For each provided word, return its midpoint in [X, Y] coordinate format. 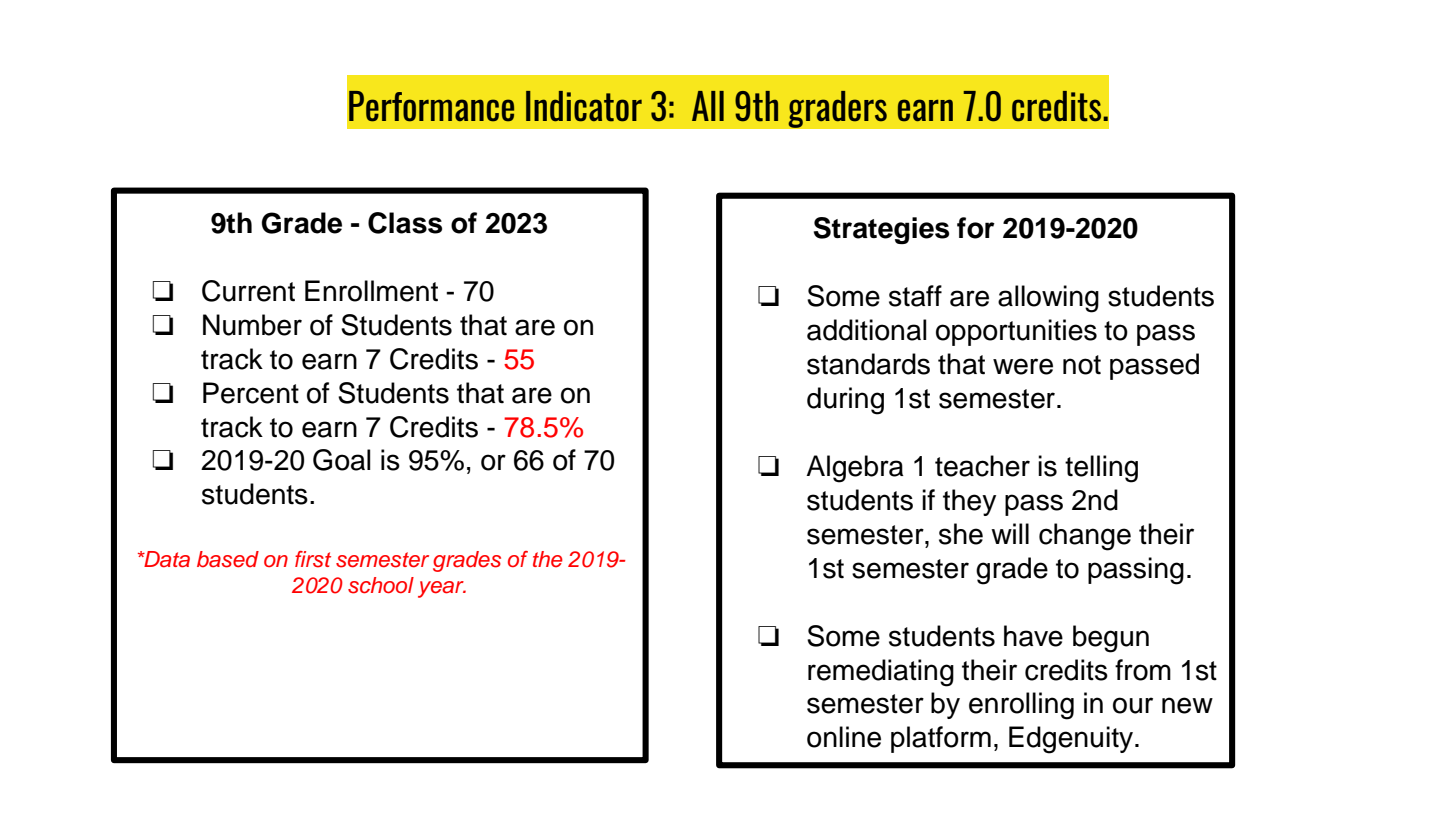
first [313, 559]
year [442, 589]
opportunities [1016, 332]
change [1085, 537]
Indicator [584, 106]
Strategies [881, 230]
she [961, 534]
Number [252, 325]
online [844, 737]
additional [867, 330]
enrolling [1021, 706]
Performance [431, 106]
